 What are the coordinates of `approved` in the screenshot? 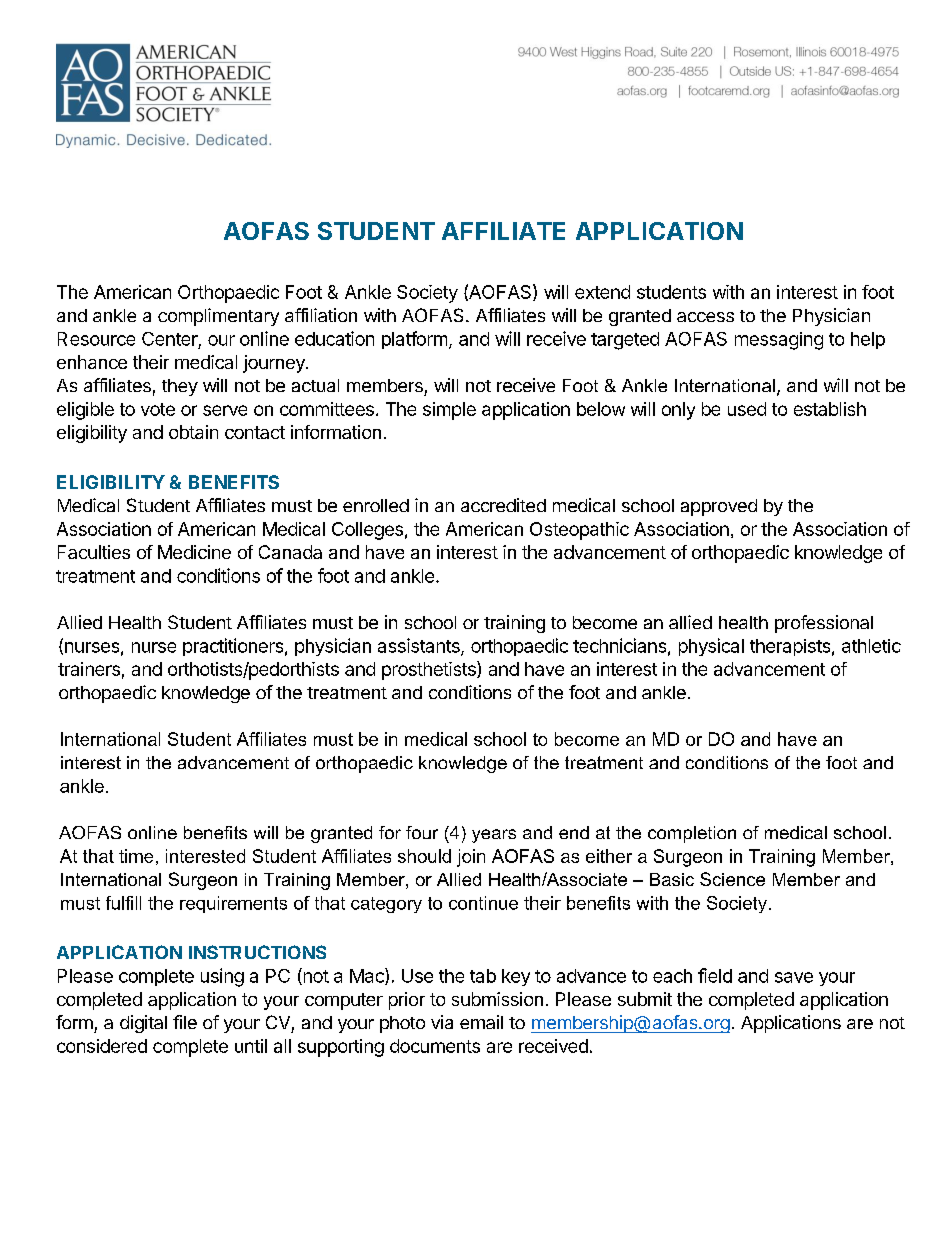 It's located at (719, 507).
